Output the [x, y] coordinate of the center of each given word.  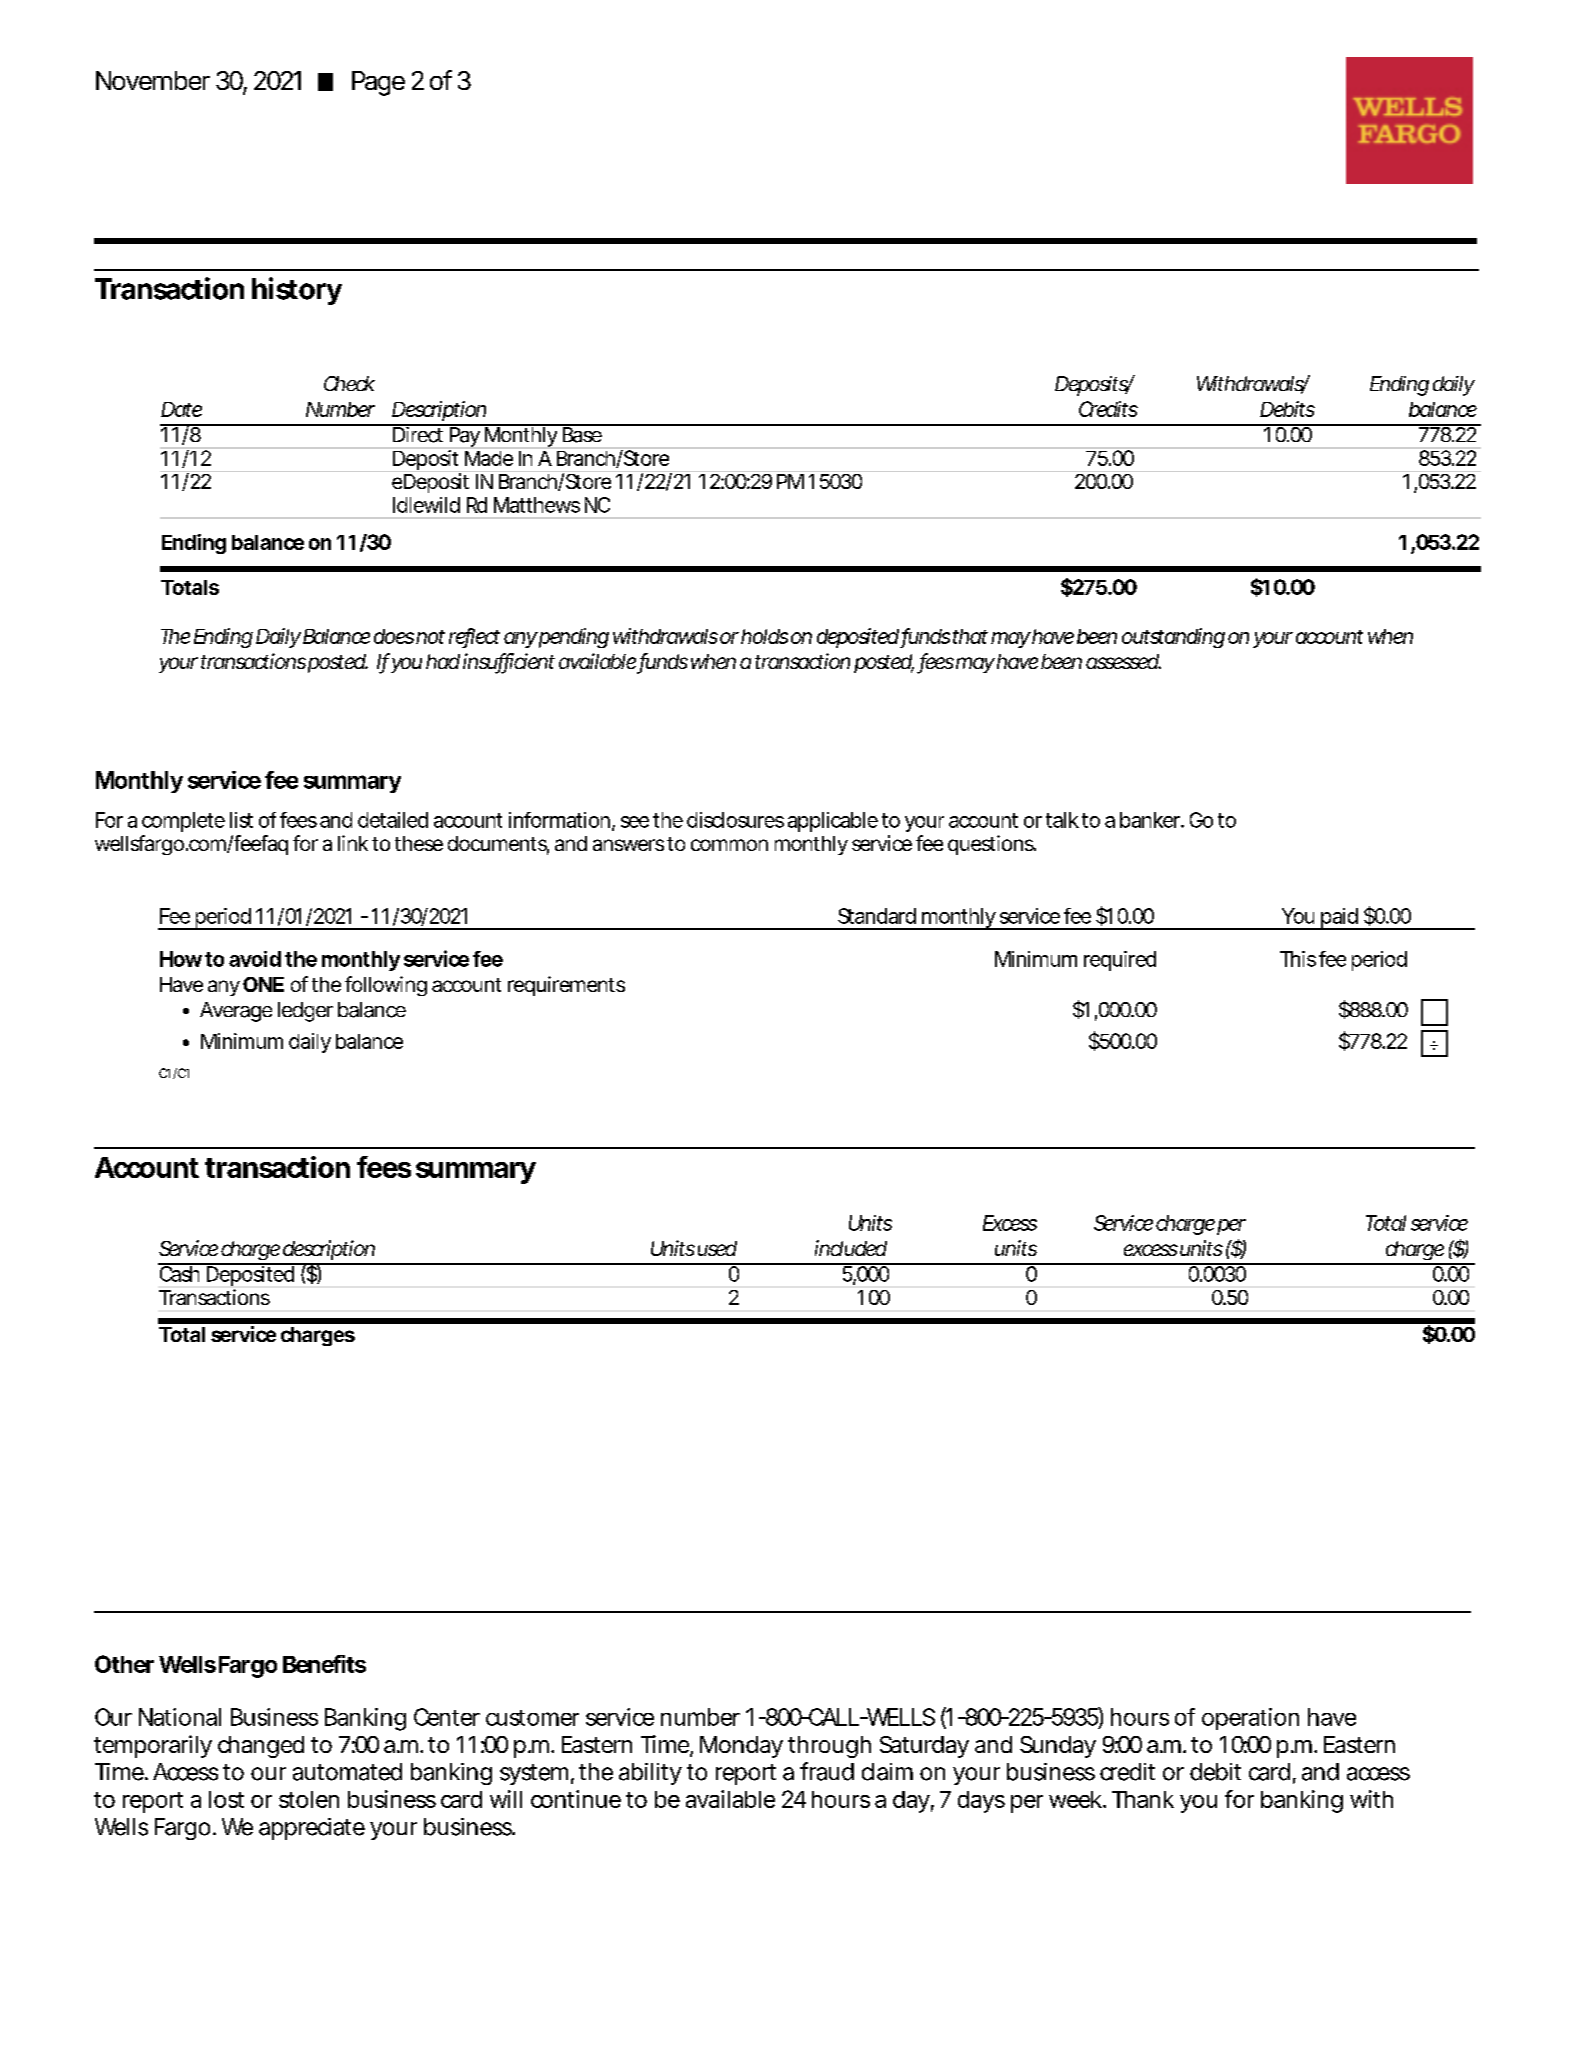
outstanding [1173, 638]
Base [582, 434]
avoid [255, 959]
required [1120, 961]
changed [261, 1747]
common [729, 845]
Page [378, 83]
